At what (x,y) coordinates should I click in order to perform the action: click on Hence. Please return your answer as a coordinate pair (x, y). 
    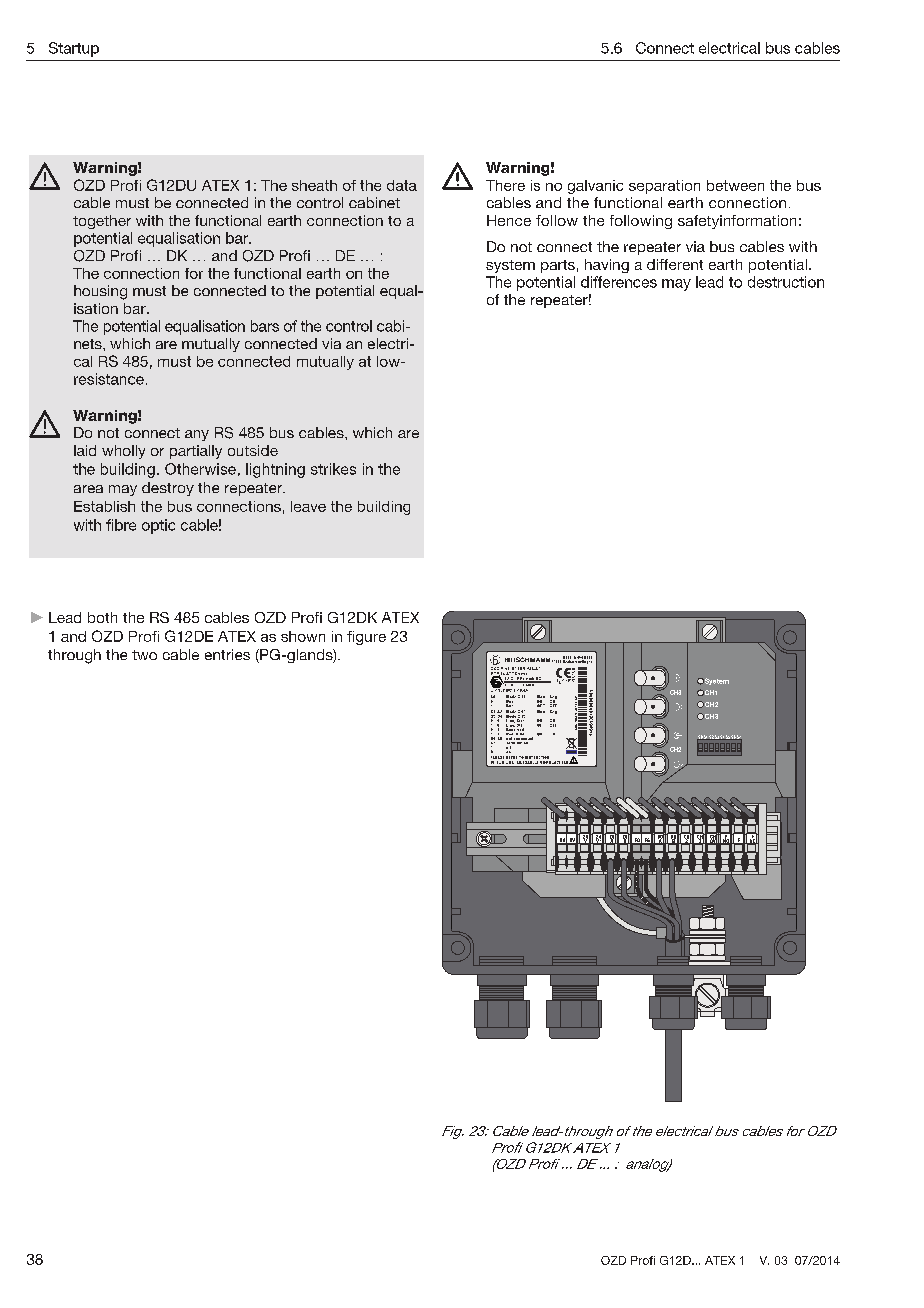
    Looking at the image, I should click on (509, 220).
